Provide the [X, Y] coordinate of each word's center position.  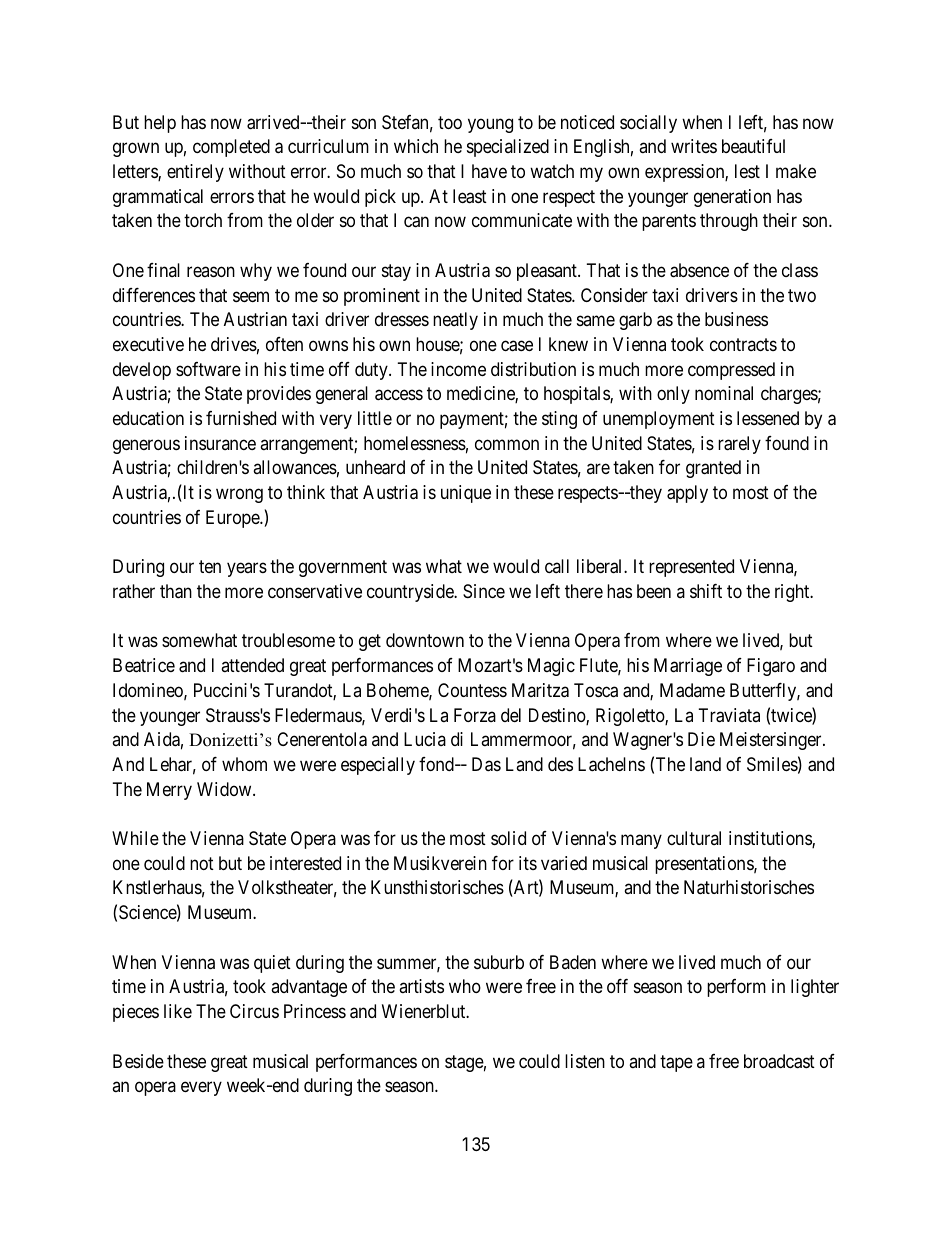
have [489, 171]
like [178, 1011]
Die [701, 739]
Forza [475, 715]
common [507, 444]
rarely [739, 445]
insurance [220, 443]
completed [231, 148]
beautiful [753, 146]
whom [244, 764]
